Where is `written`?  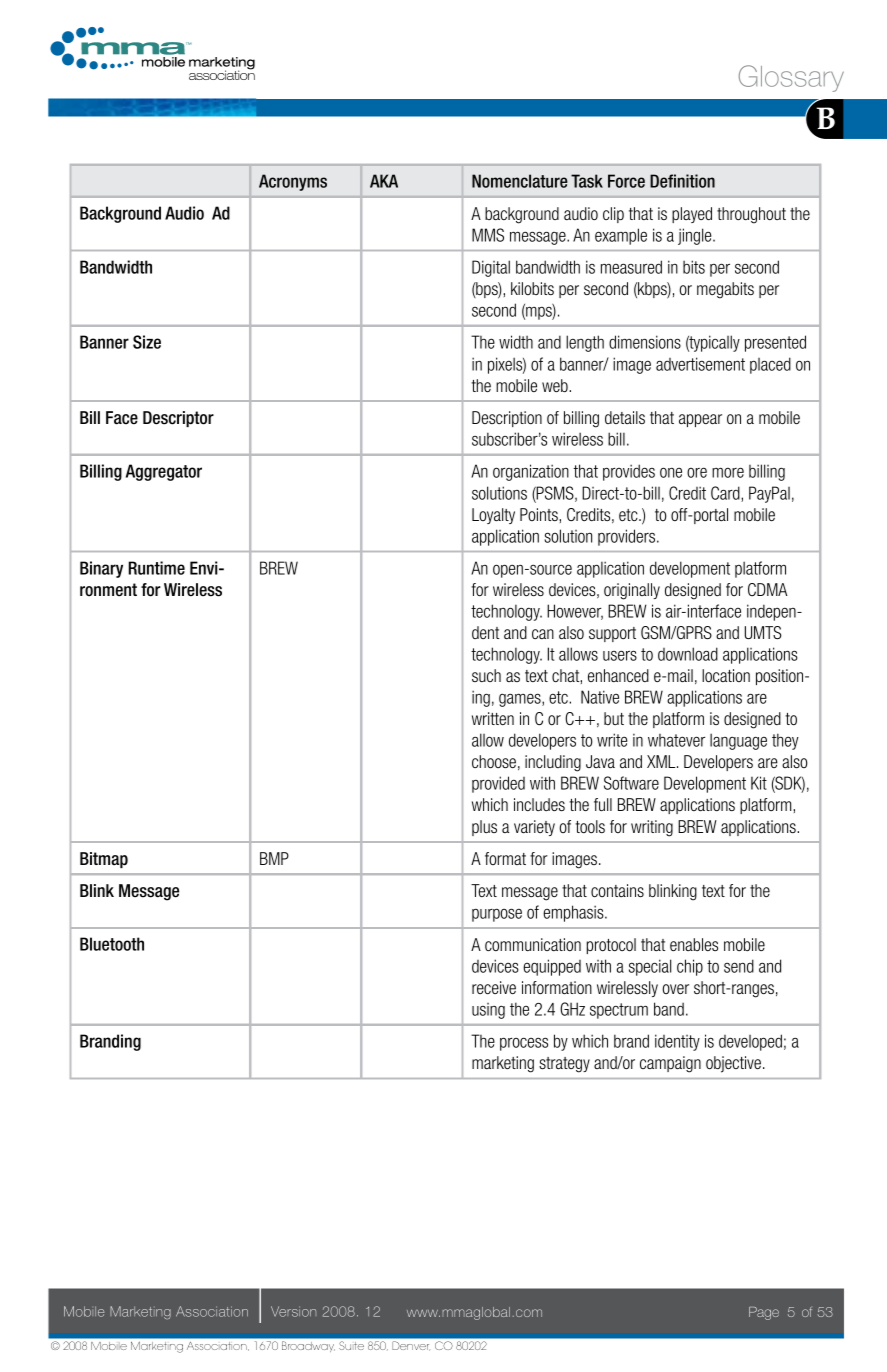
written is located at coordinates (493, 718).
